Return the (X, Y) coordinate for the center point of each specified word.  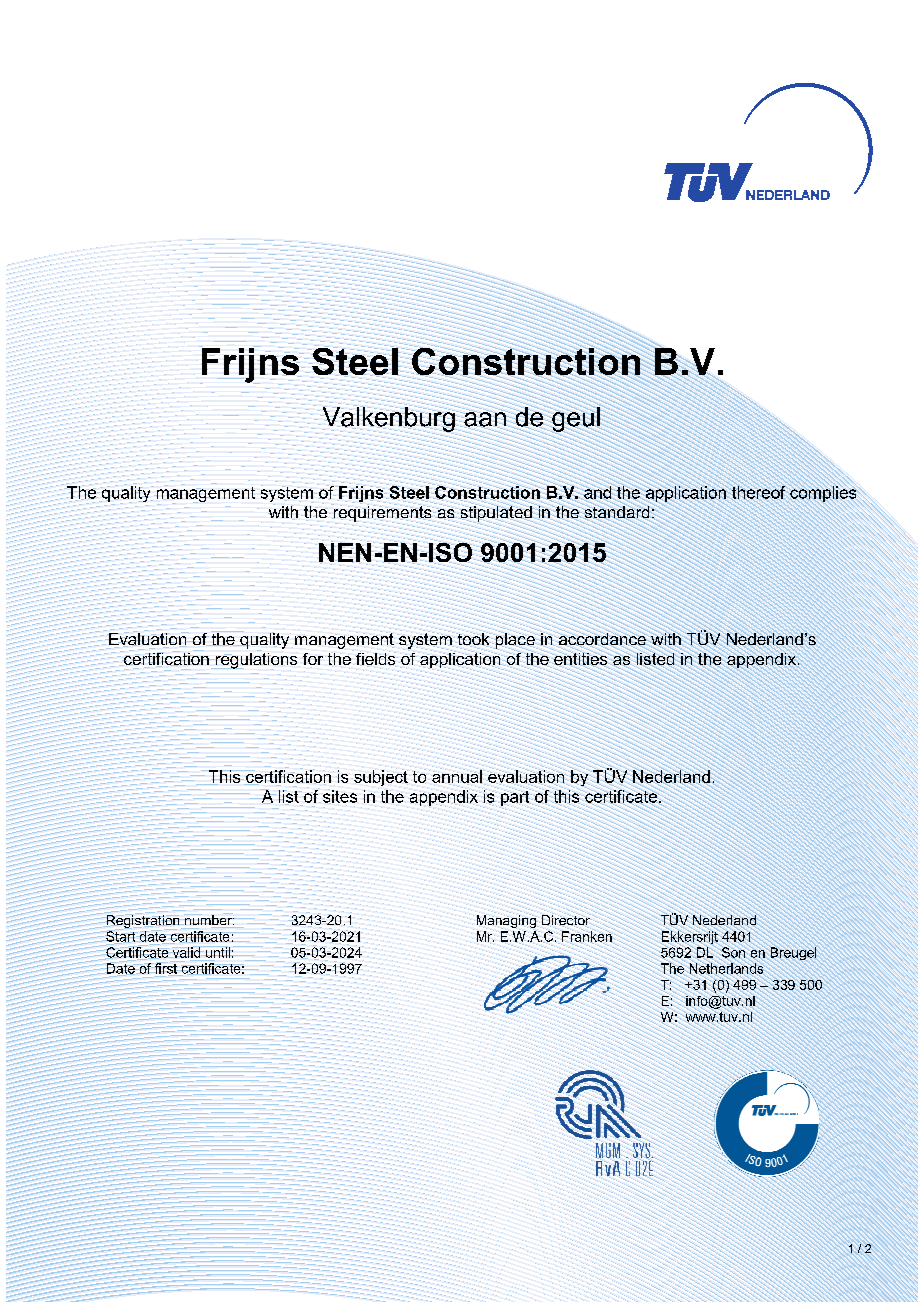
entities (580, 659)
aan (485, 419)
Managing (506, 921)
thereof (758, 492)
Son (733, 952)
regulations (256, 660)
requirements (382, 513)
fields (376, 659)
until (218, 952)
